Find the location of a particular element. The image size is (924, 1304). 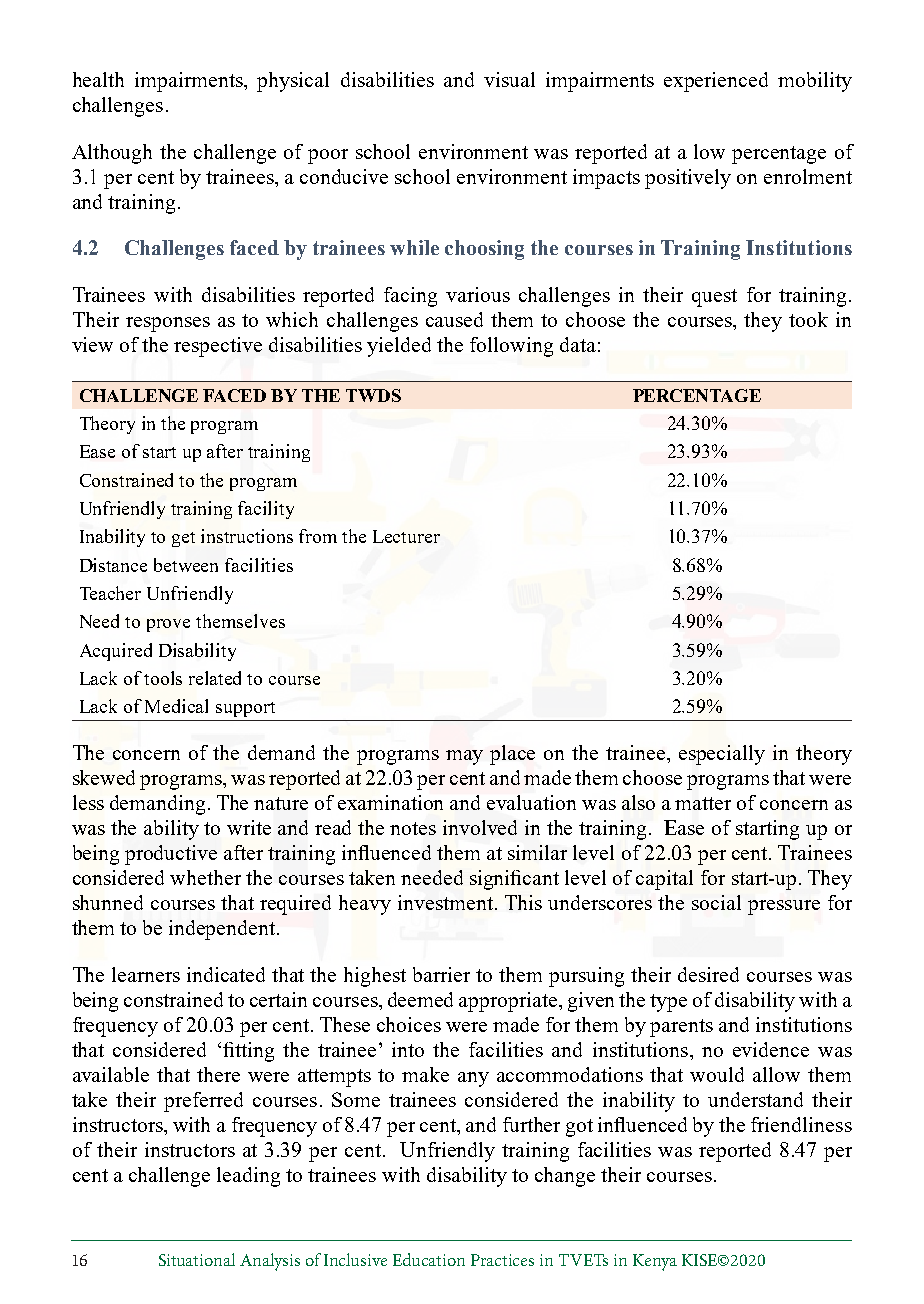

quest is located at coordinates (714, 298).
